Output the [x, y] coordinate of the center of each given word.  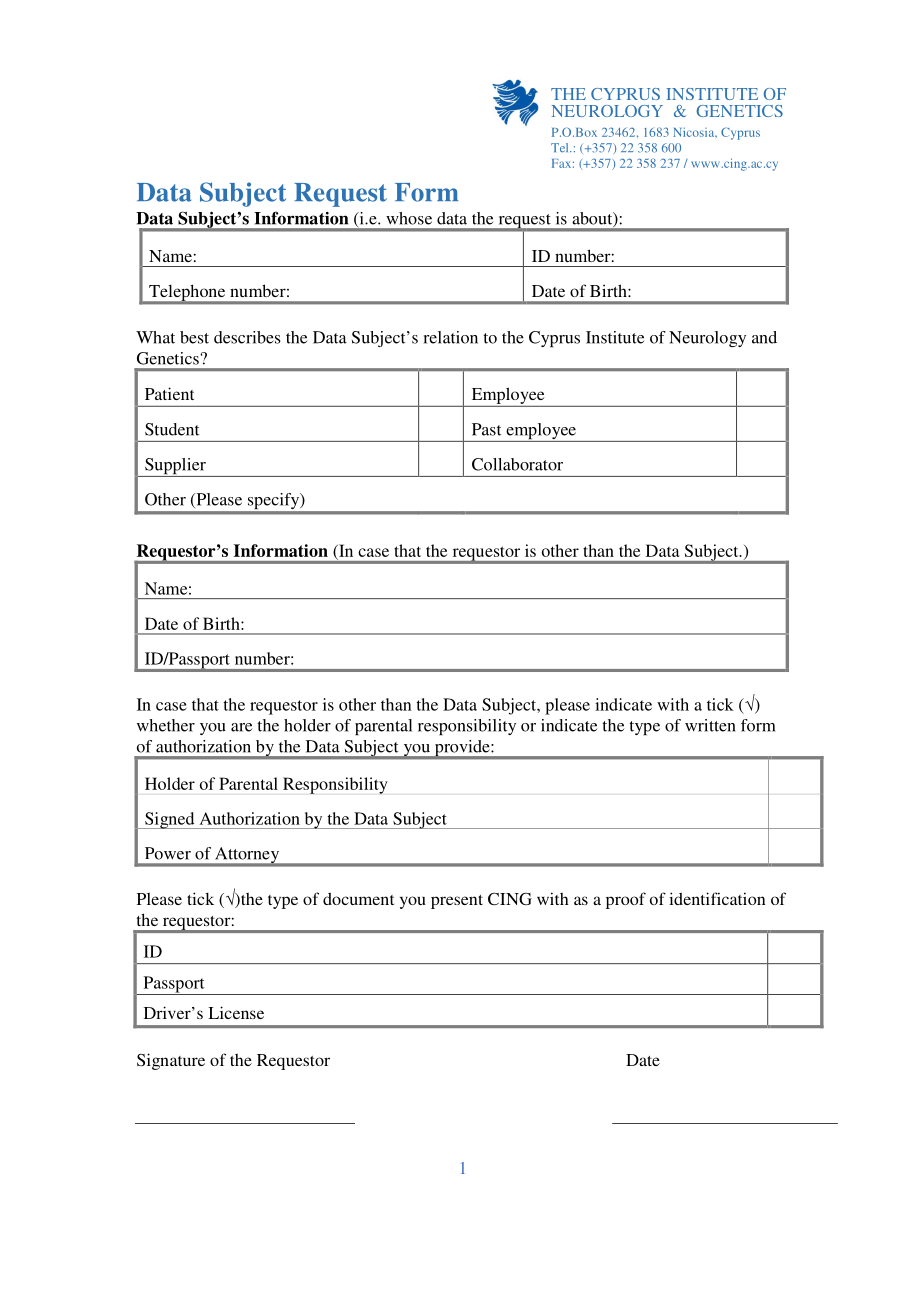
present [457, 902]
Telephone [187, 294]
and [764, 337]
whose [409, 218]
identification [717, 898]
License [236, 1012]
